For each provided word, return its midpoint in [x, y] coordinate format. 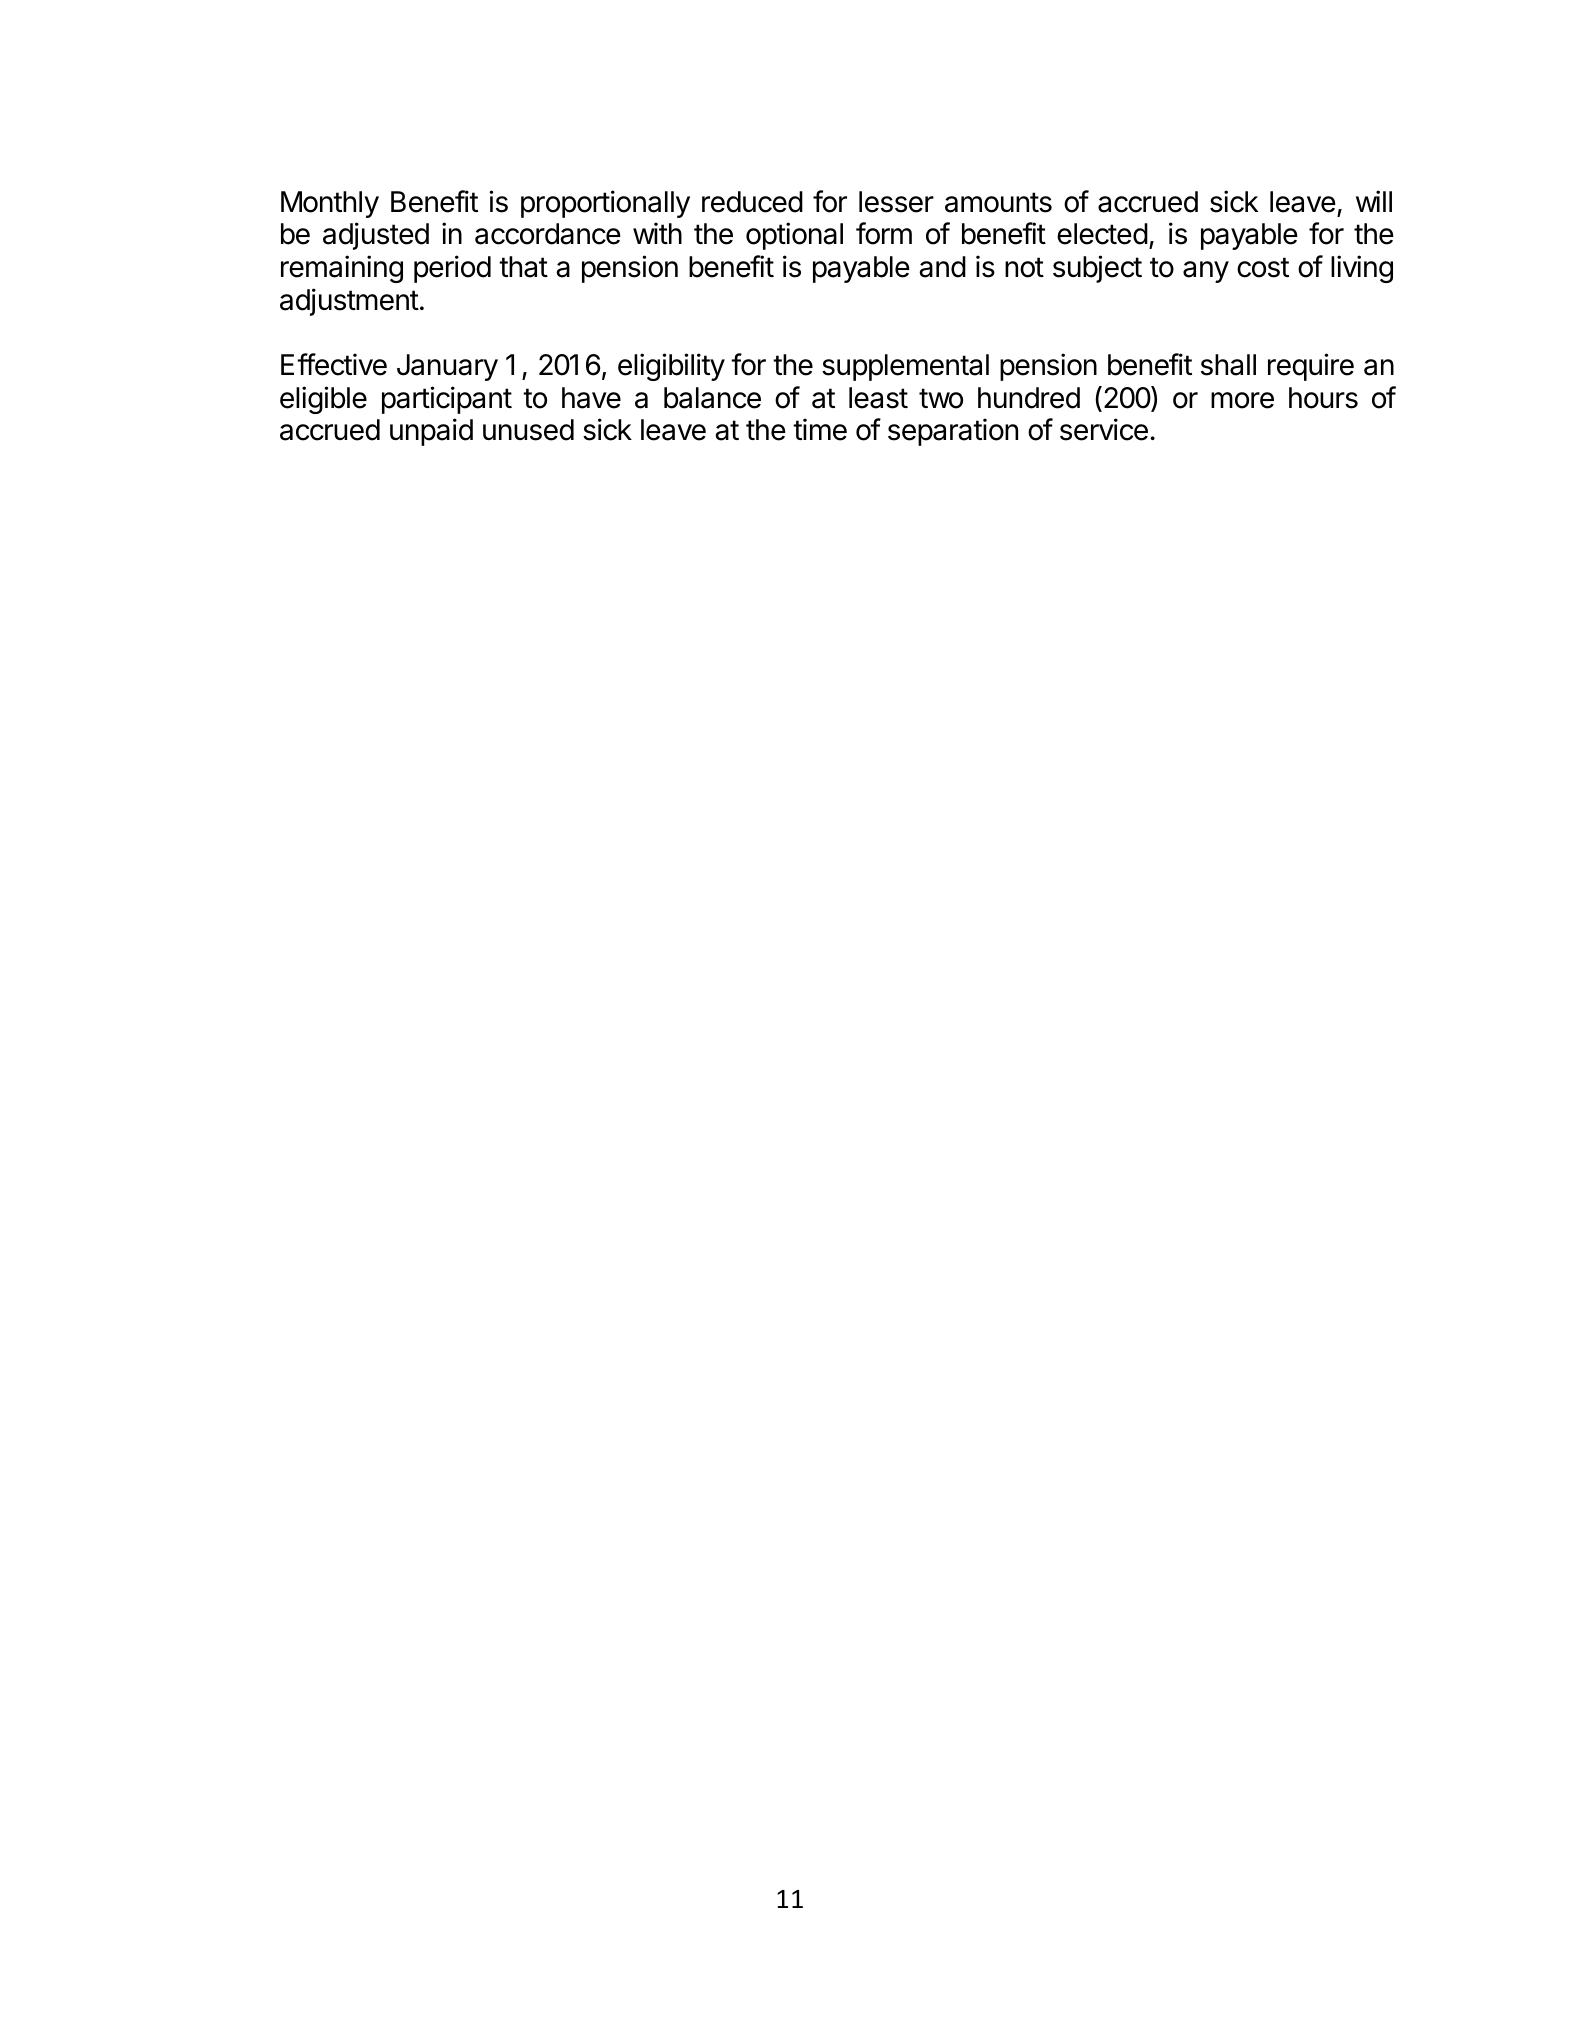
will [1374, 201]
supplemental [905, 367]
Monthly [330, 204]
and [942, 267]
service [1104, 429]
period [452, 269]
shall [1228, 365]
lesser [896, 202]
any [1206, 272]
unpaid [431, 432]
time [820, 429]
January [447, 367]
